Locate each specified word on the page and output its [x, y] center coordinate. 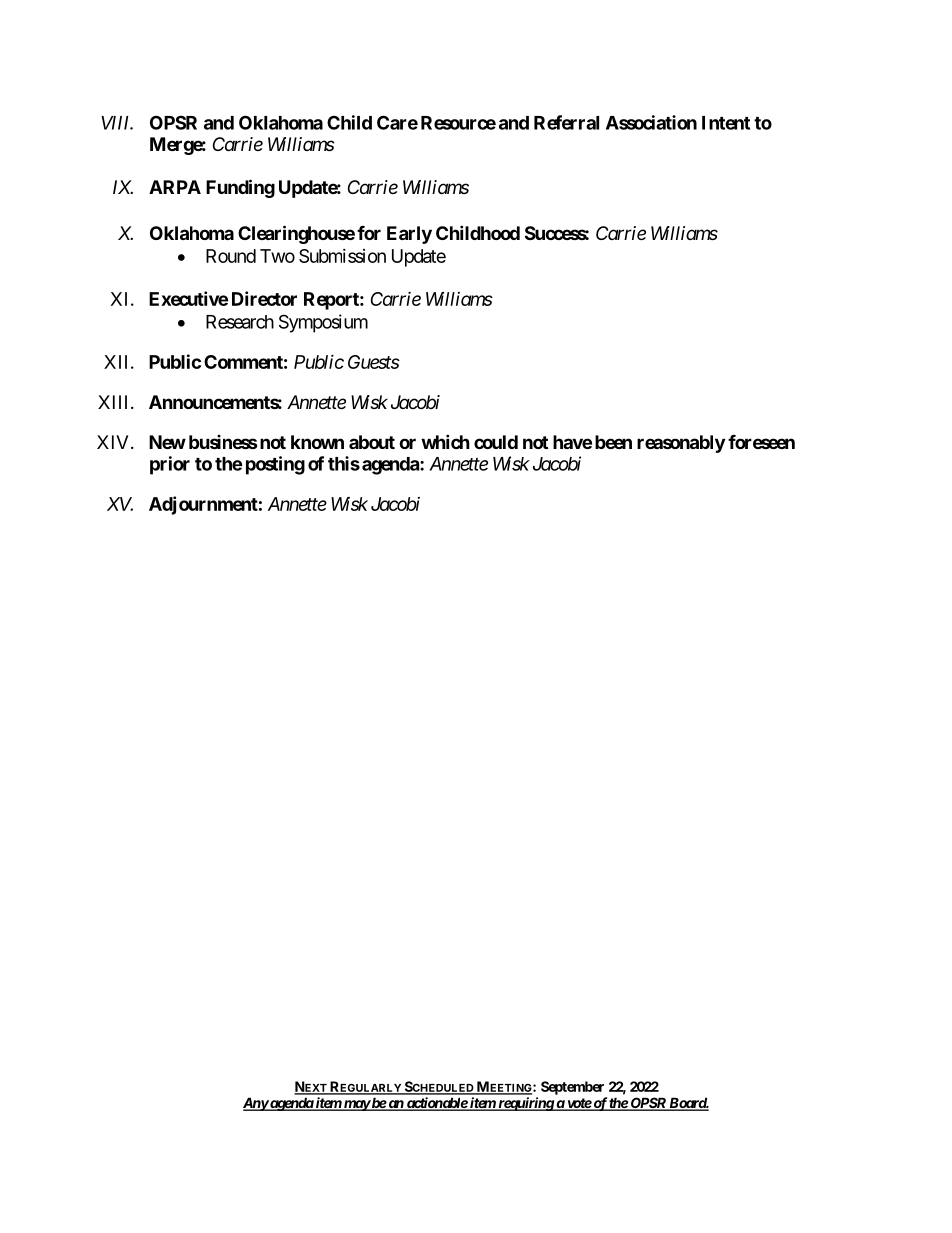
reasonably [681, 444]
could [496, 442]
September [572, 1088]
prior [170, 465]
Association [651, 122]
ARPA [175, 187]
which [445, 441]
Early [409, 235]
